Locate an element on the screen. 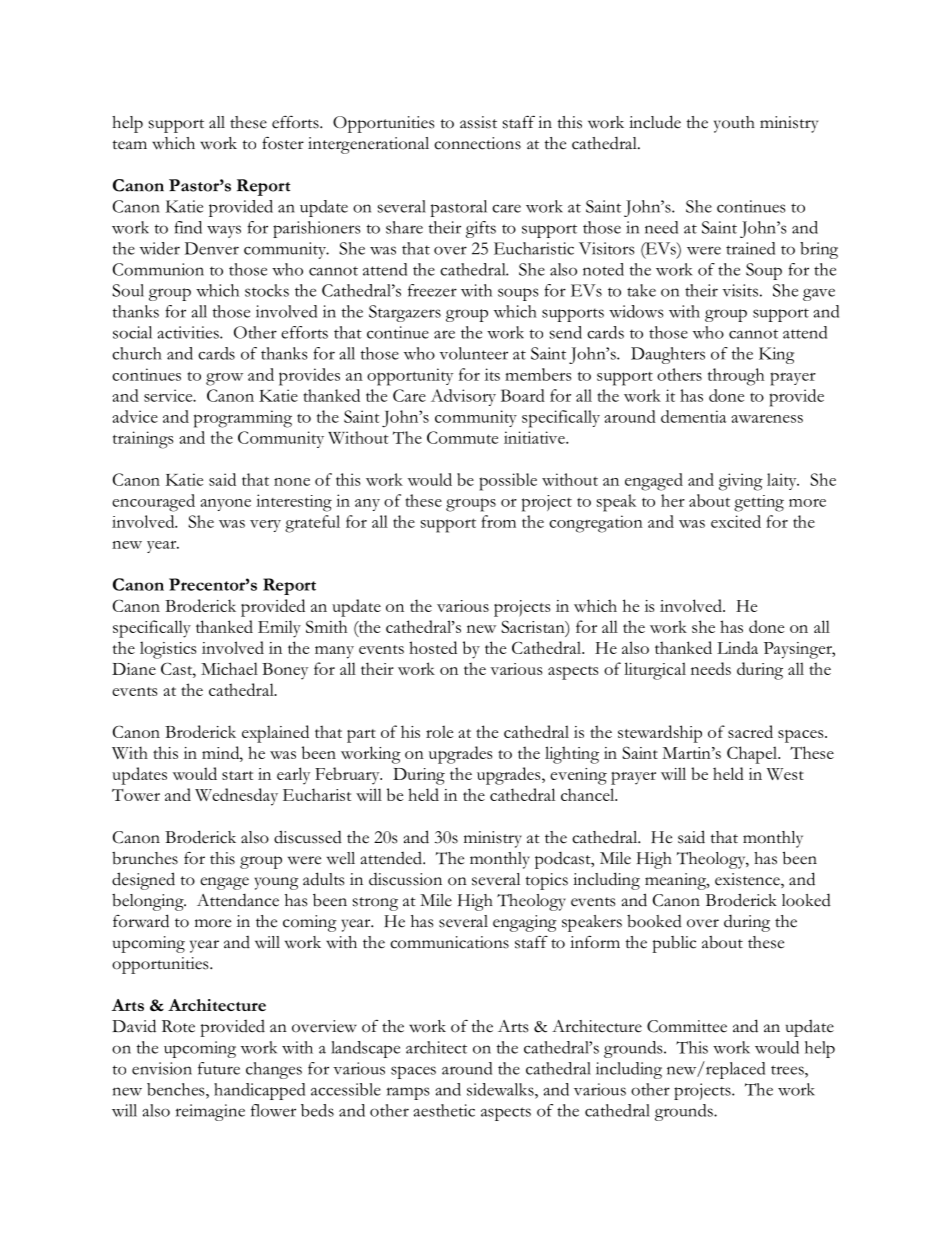 Image resolution: width=952 pixels, height=1233 pixels. youth is located at coordinates (734, 124).
